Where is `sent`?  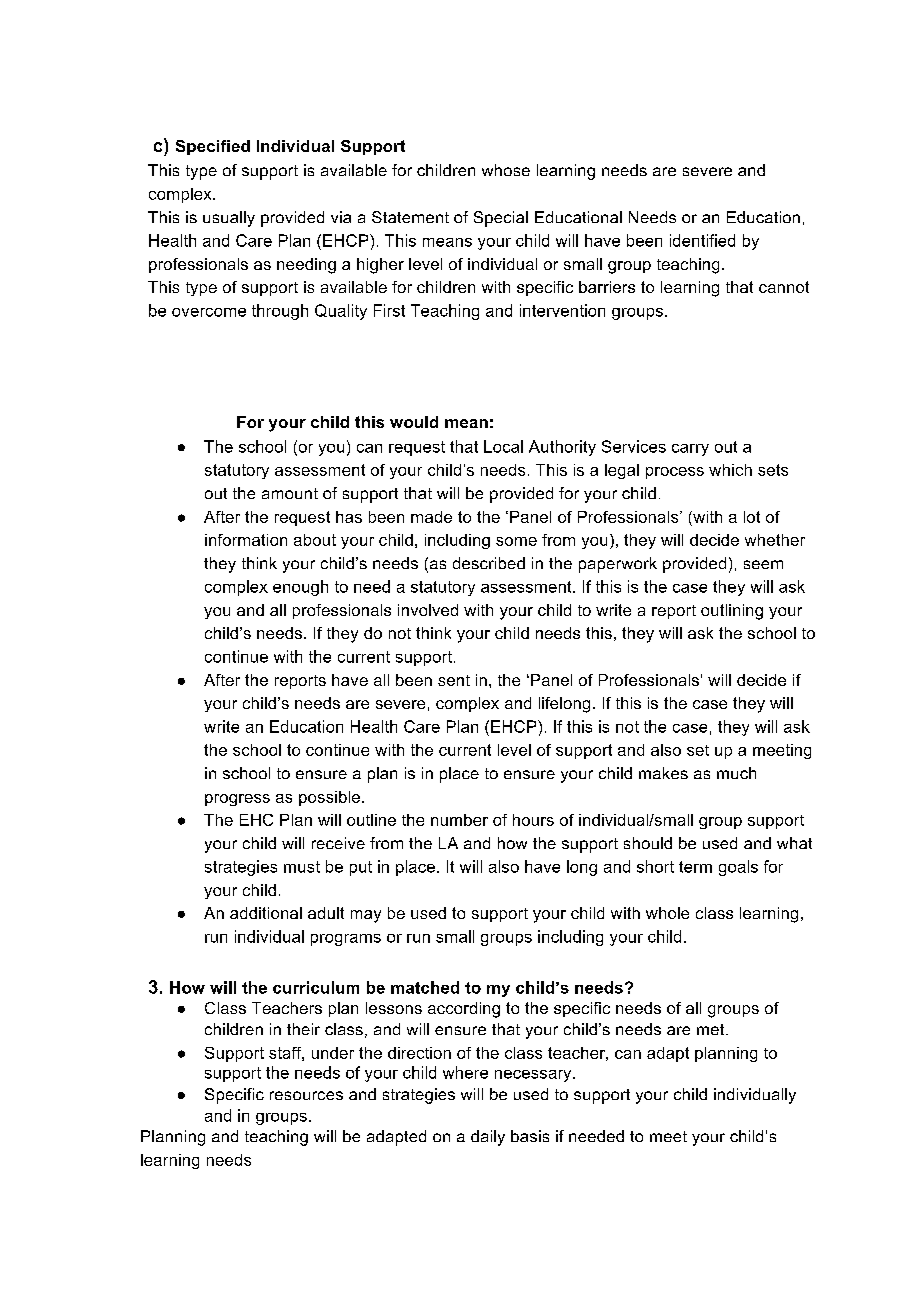
sent is located at coordinates (454, 680).
